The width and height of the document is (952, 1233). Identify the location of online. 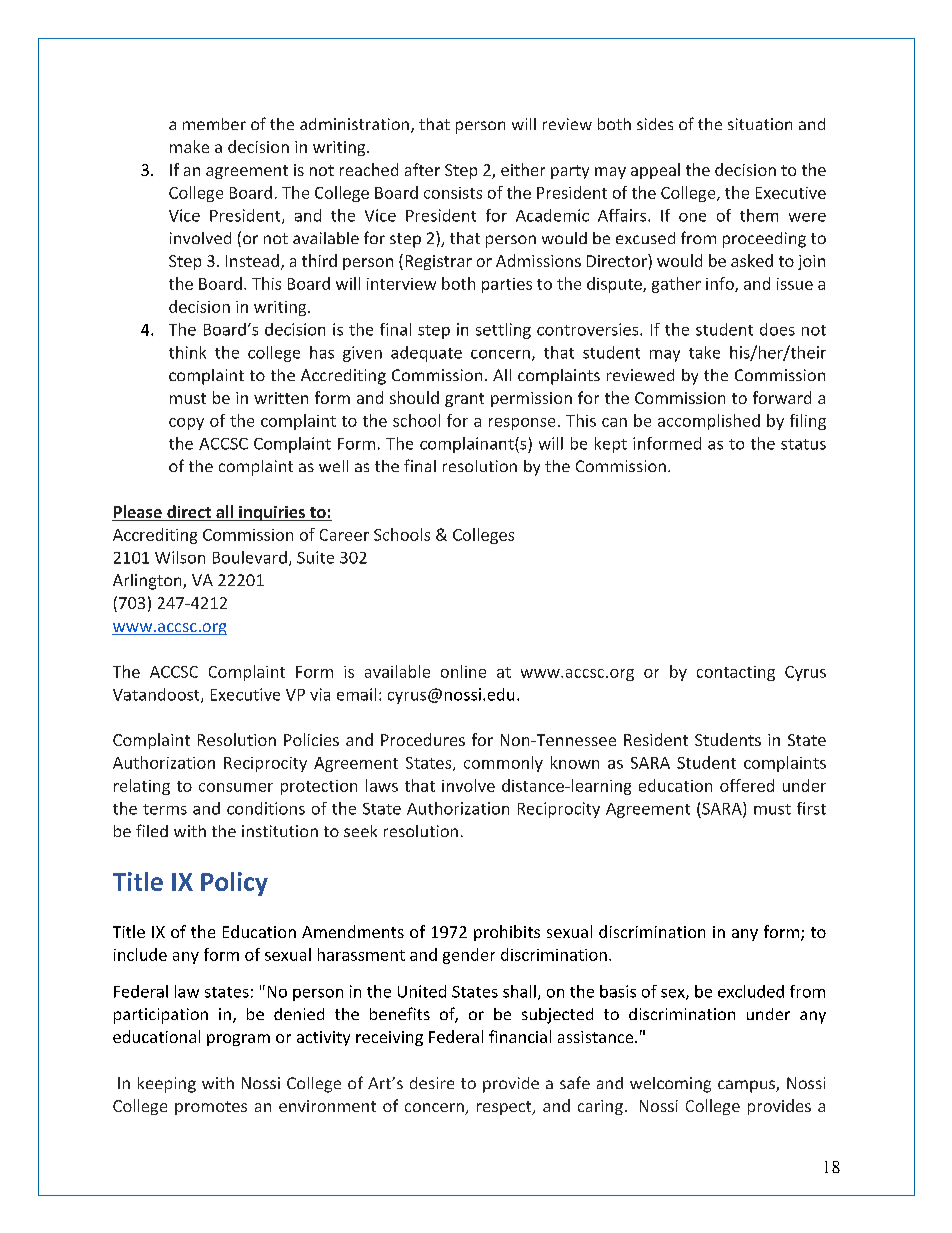
(463, 671).
